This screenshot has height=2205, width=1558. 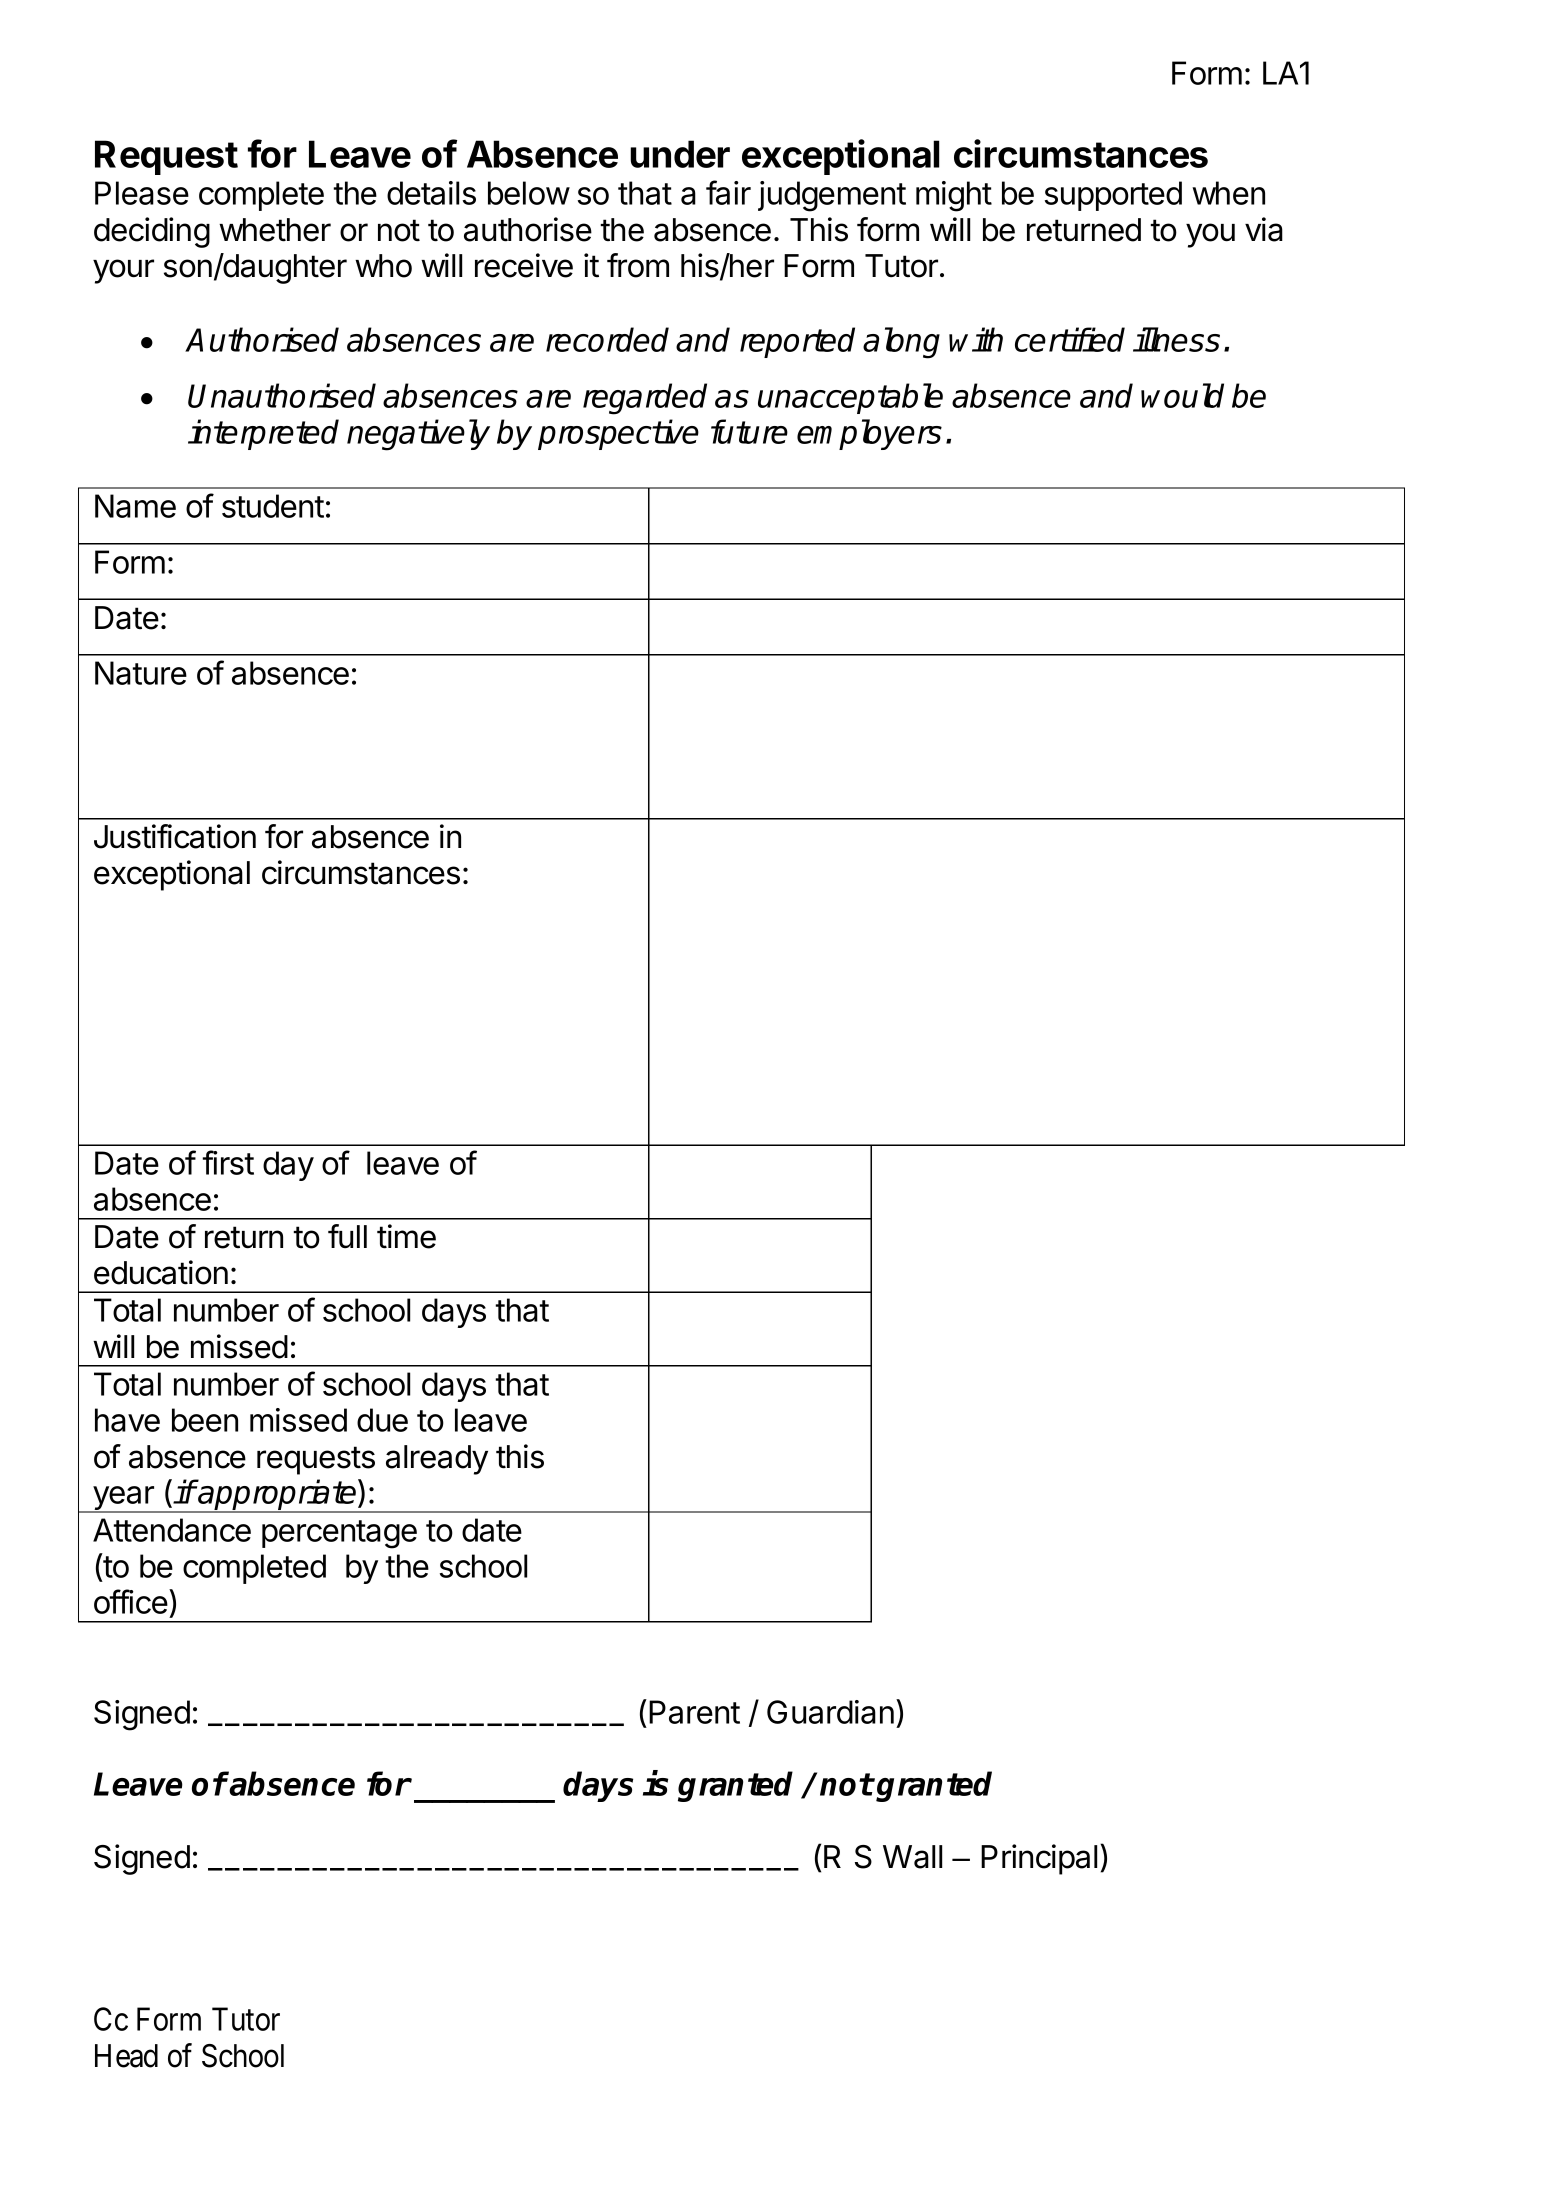 What do you see at coordinates (830, 1712) in the screenshot?
I see `Guardian` at bounding box center [830, 1712].
